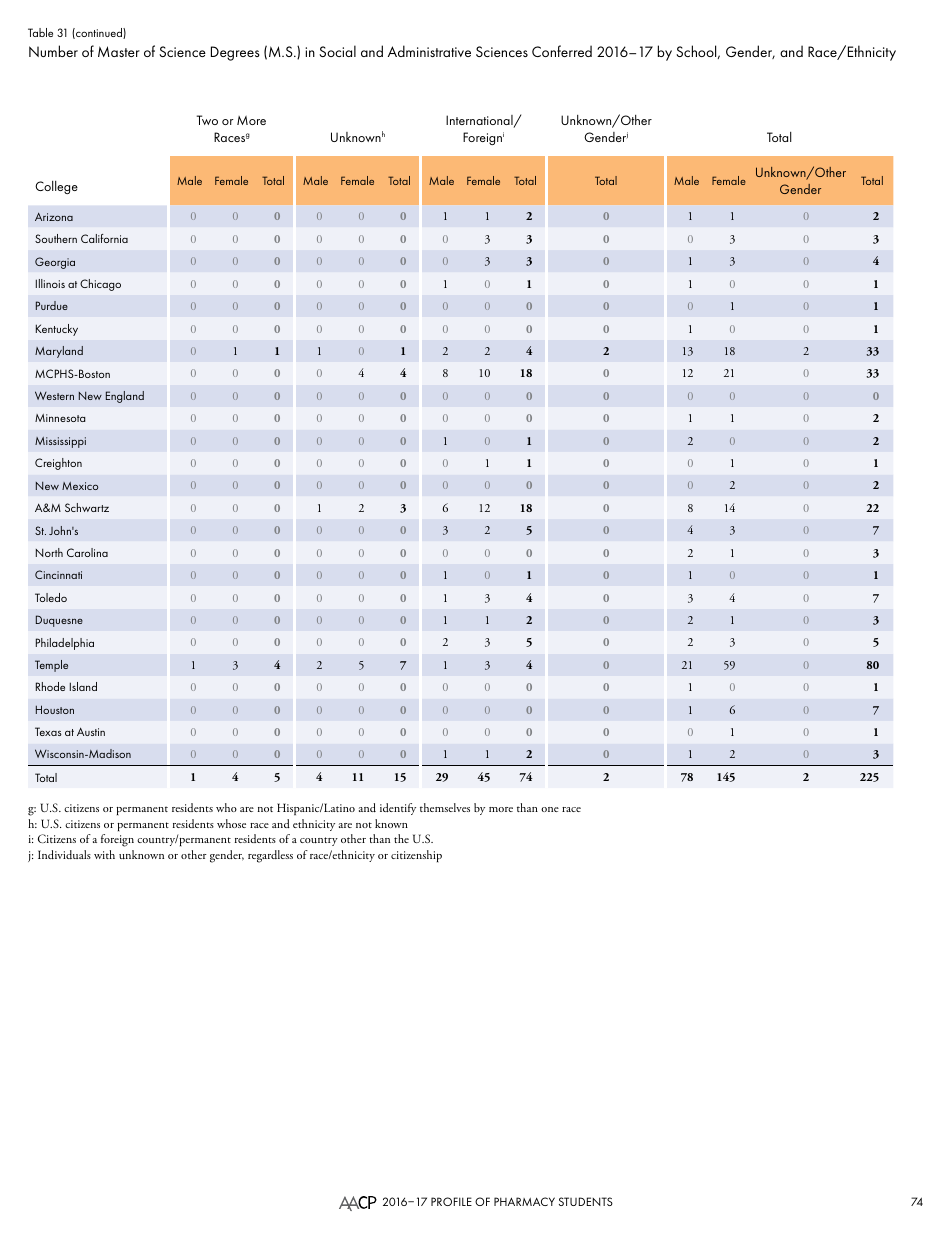 This screenshot has height=1233, width=952. Describe the element at coordinates (64, 854) in the screenshot. I see `Individuals` at that location.
